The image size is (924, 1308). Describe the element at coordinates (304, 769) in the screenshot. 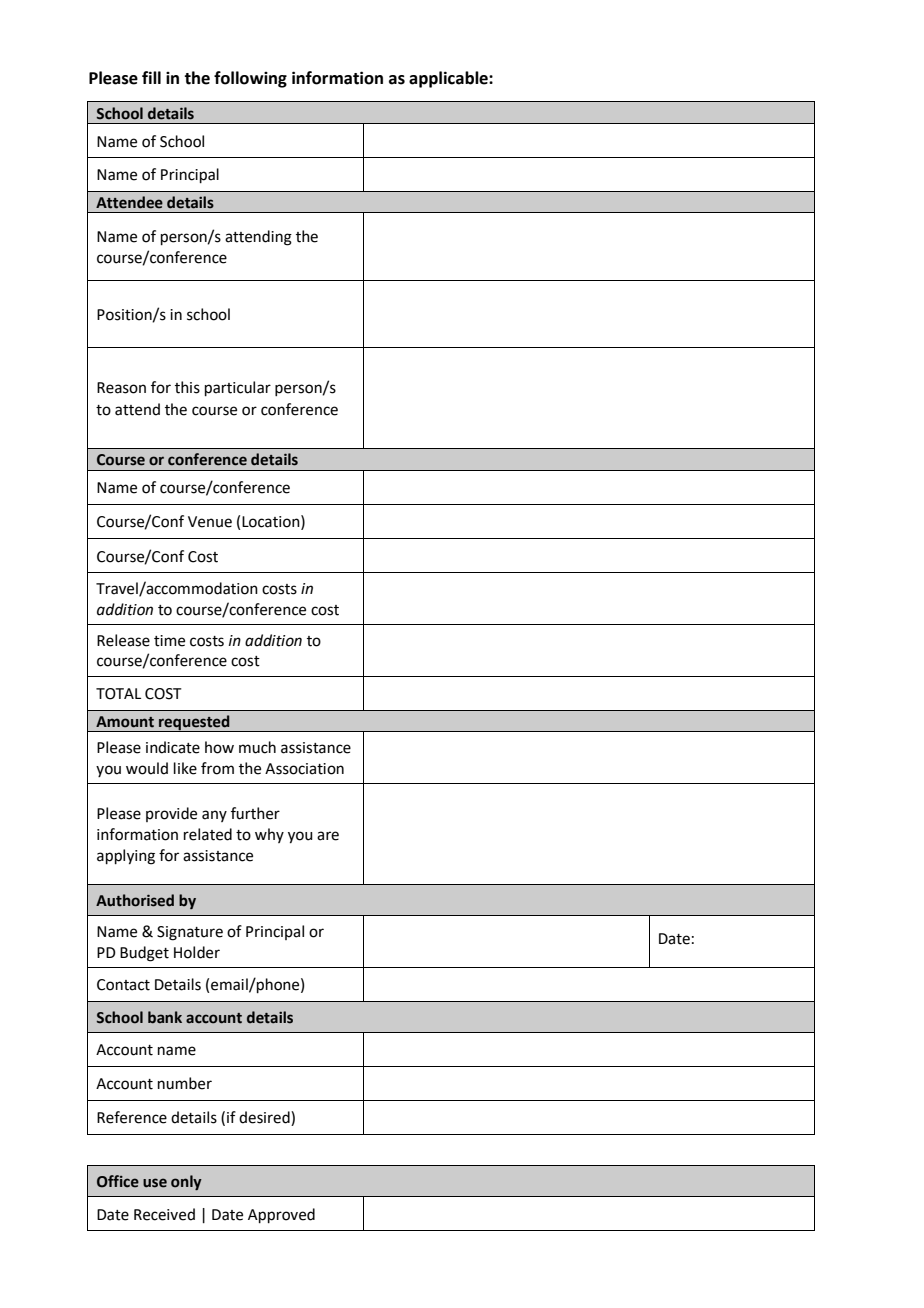

I see `Association` at that location.
